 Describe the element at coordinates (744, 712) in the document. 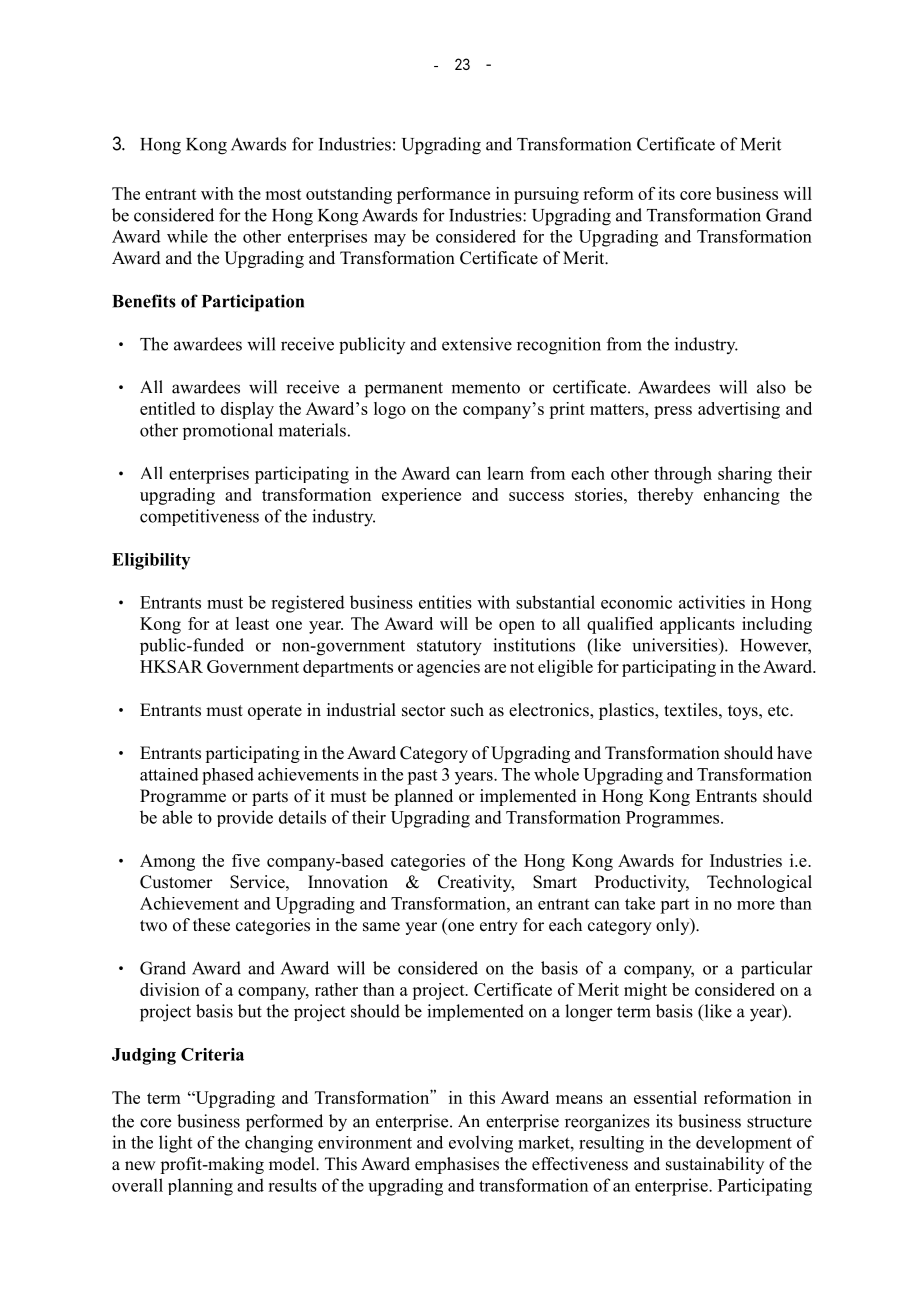

I see `toys` at that location.
